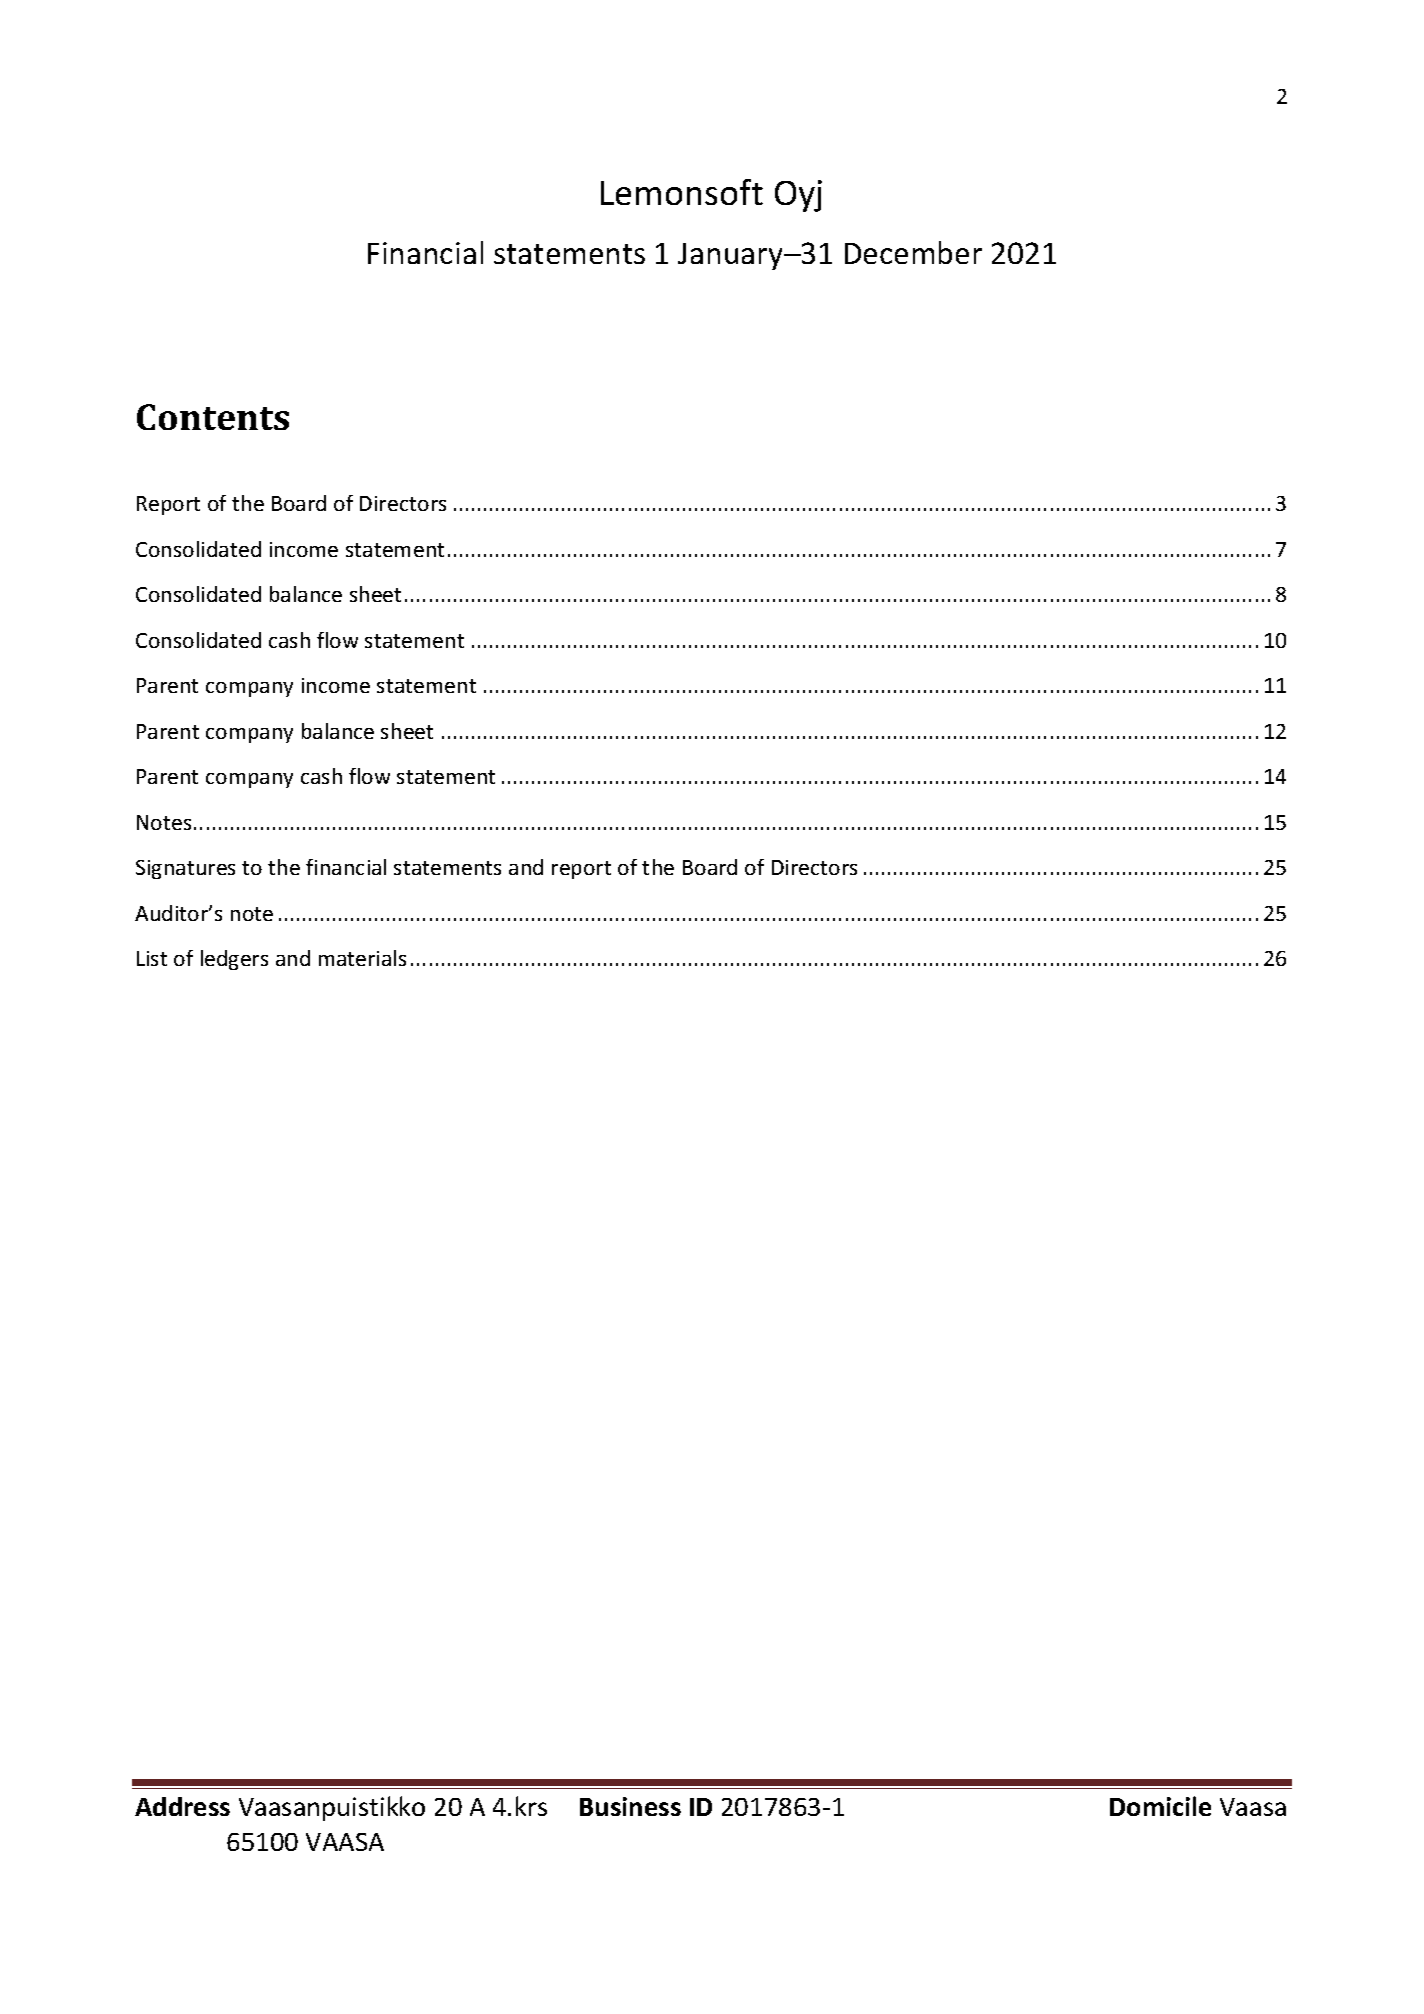  I want to click on ledgers, so click(234, 960).
